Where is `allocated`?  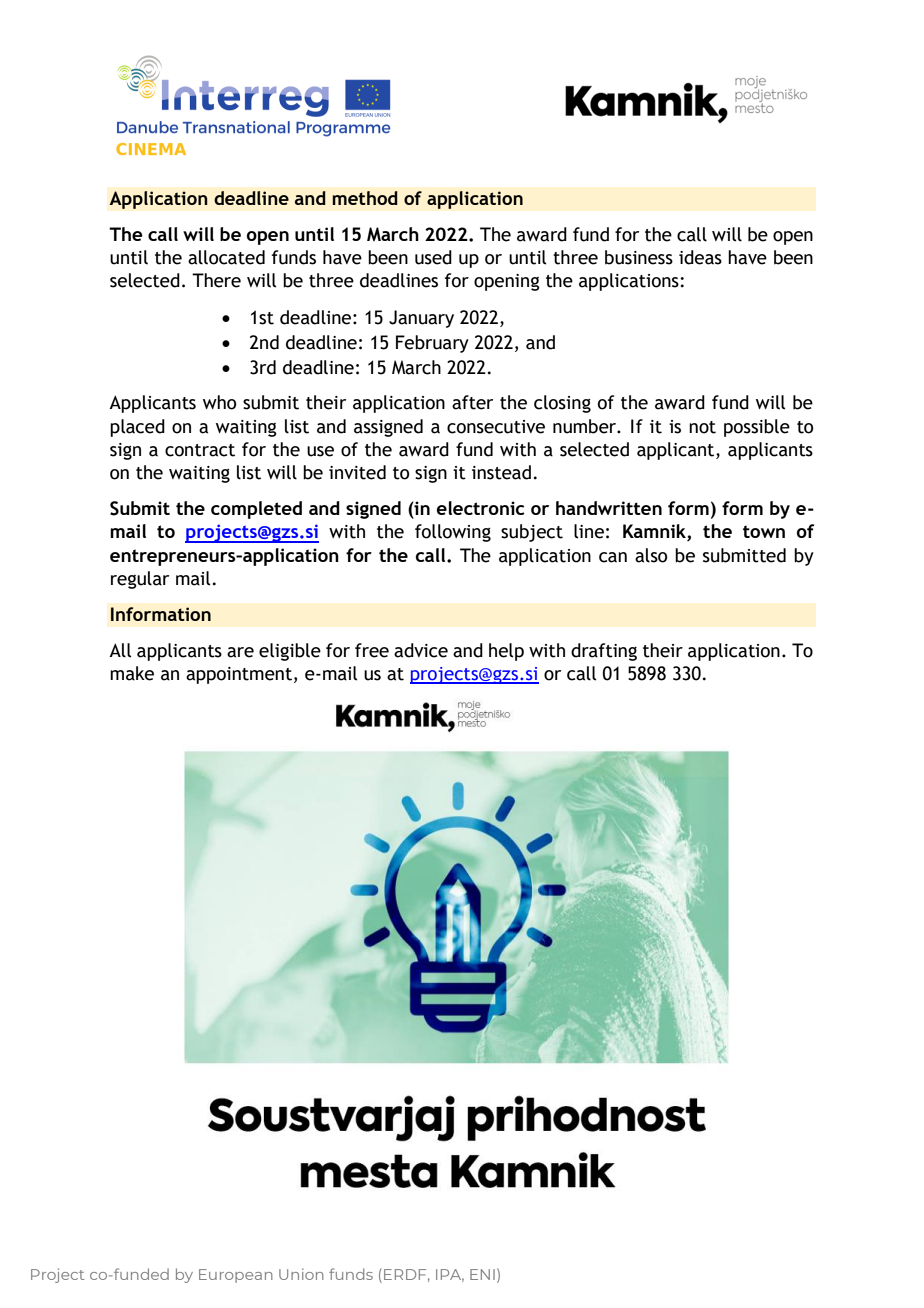
allocated is located at coordinates (226, 257).
